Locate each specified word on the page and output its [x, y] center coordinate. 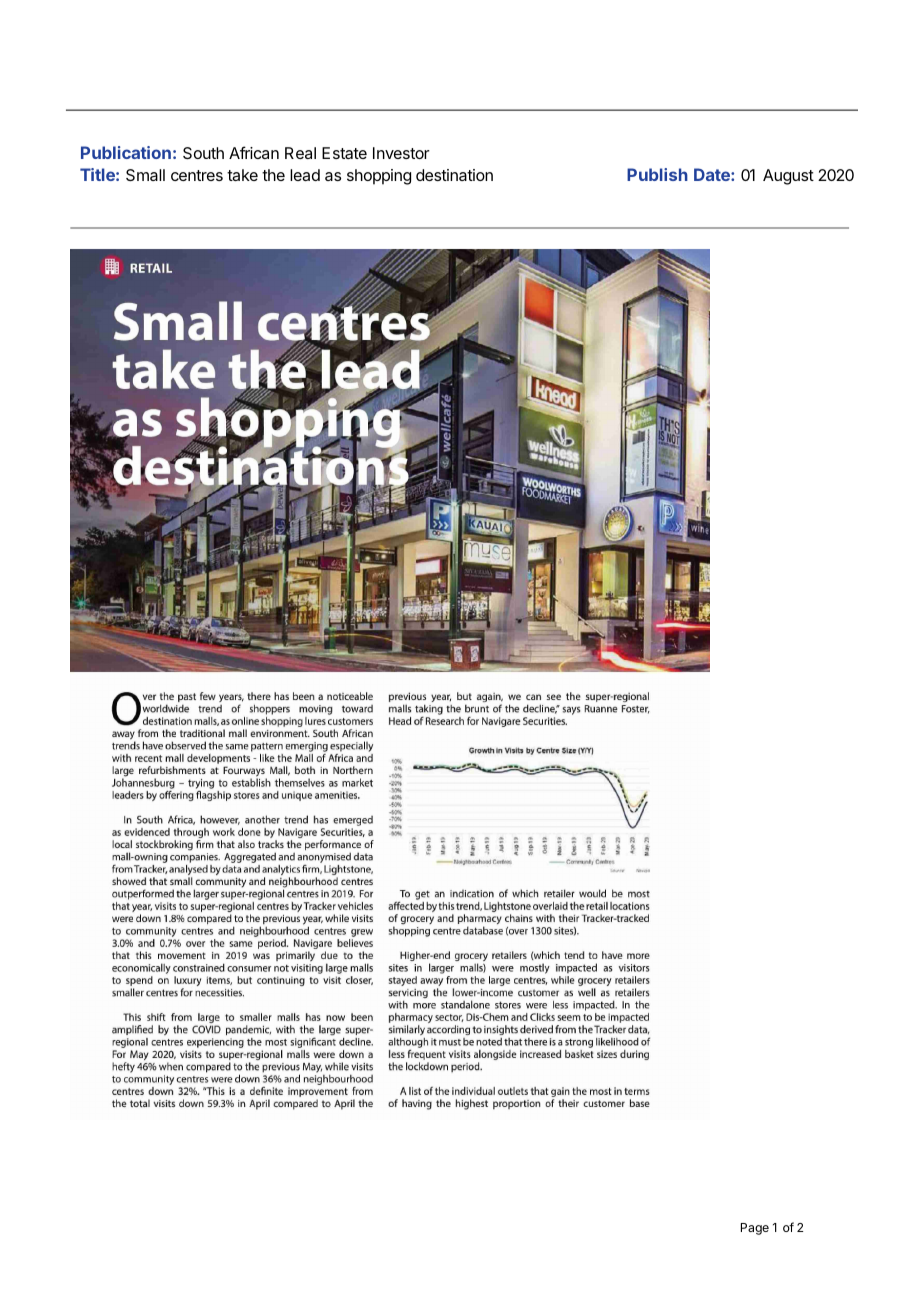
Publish [657, 174]
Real [300, 153]
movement [182, 955]
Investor [401, 153]
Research [443, 721]
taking [429, 710]
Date [713, 174]
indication [472, 894]
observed [185, 745]
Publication [126, 152]
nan [603, 848]
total [140, 1103]
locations [630, 906]
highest [471, 1104]
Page [755, 1229]
